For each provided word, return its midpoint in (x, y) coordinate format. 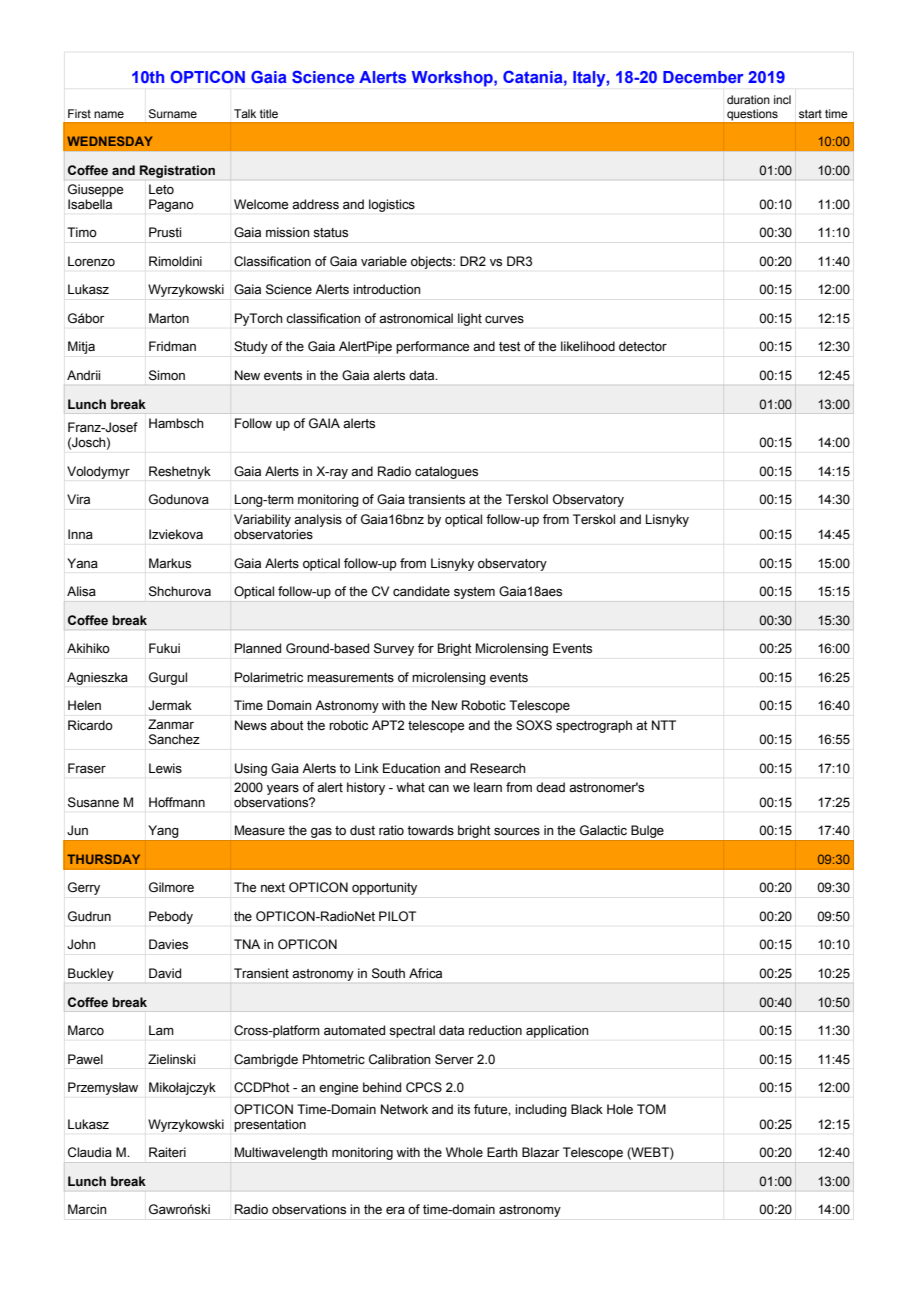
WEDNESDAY (109, 141)
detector (643, 346)
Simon (167, 375)
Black (587, 1109)
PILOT (397, 916)
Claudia (90, 1152)
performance (432, 347)
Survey (394, 649)
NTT (664, 725)
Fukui (164, 648)
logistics (392, 205)
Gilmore (171, 887)
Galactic (603, 830)
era (395, 1211)
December (703, 77)
